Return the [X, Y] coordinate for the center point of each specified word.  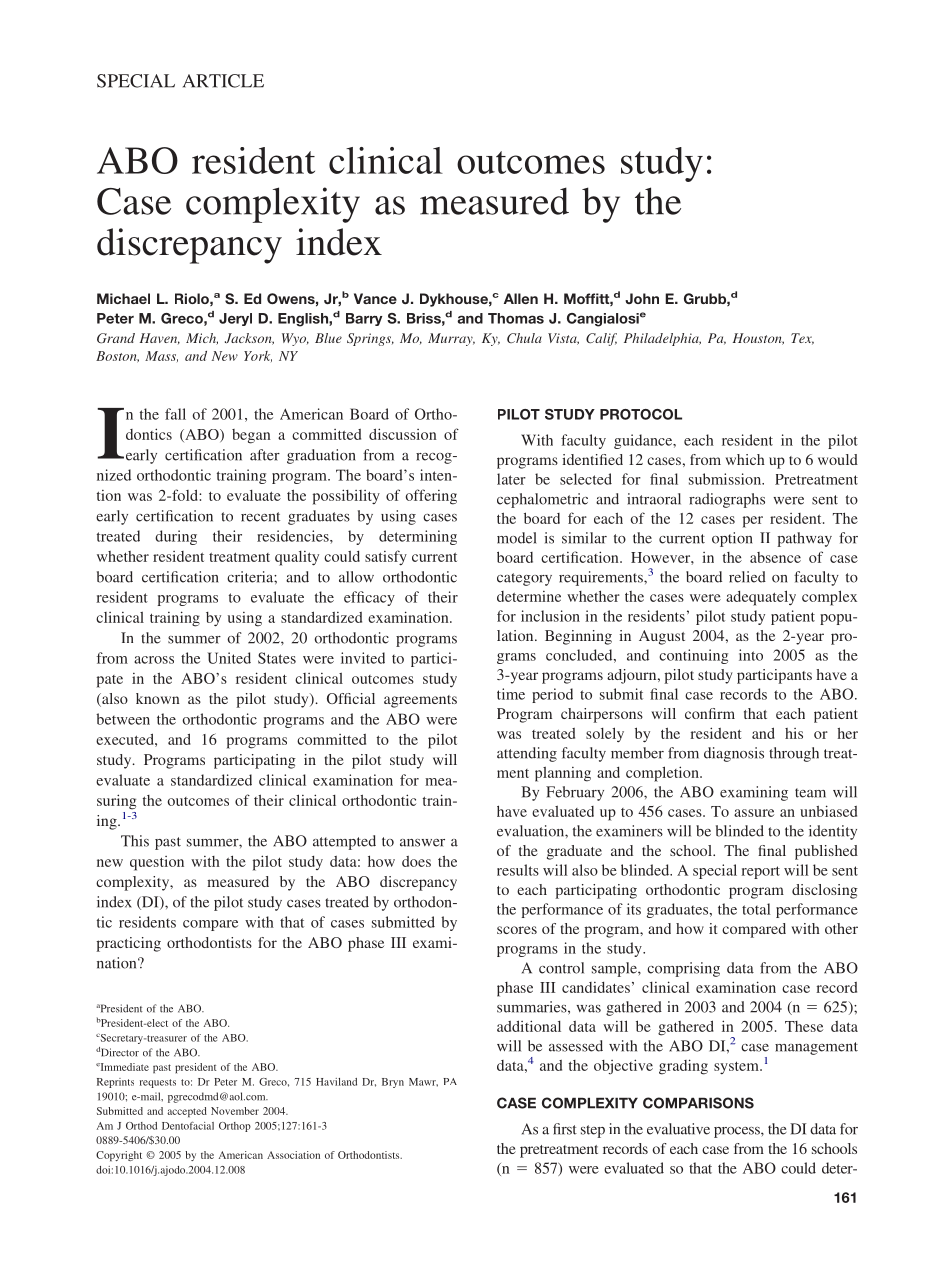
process [738, 1132]
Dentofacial [188, 1125]
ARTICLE [223, 81]
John [642, 298]
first [565, 1129]
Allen [521, 298]
